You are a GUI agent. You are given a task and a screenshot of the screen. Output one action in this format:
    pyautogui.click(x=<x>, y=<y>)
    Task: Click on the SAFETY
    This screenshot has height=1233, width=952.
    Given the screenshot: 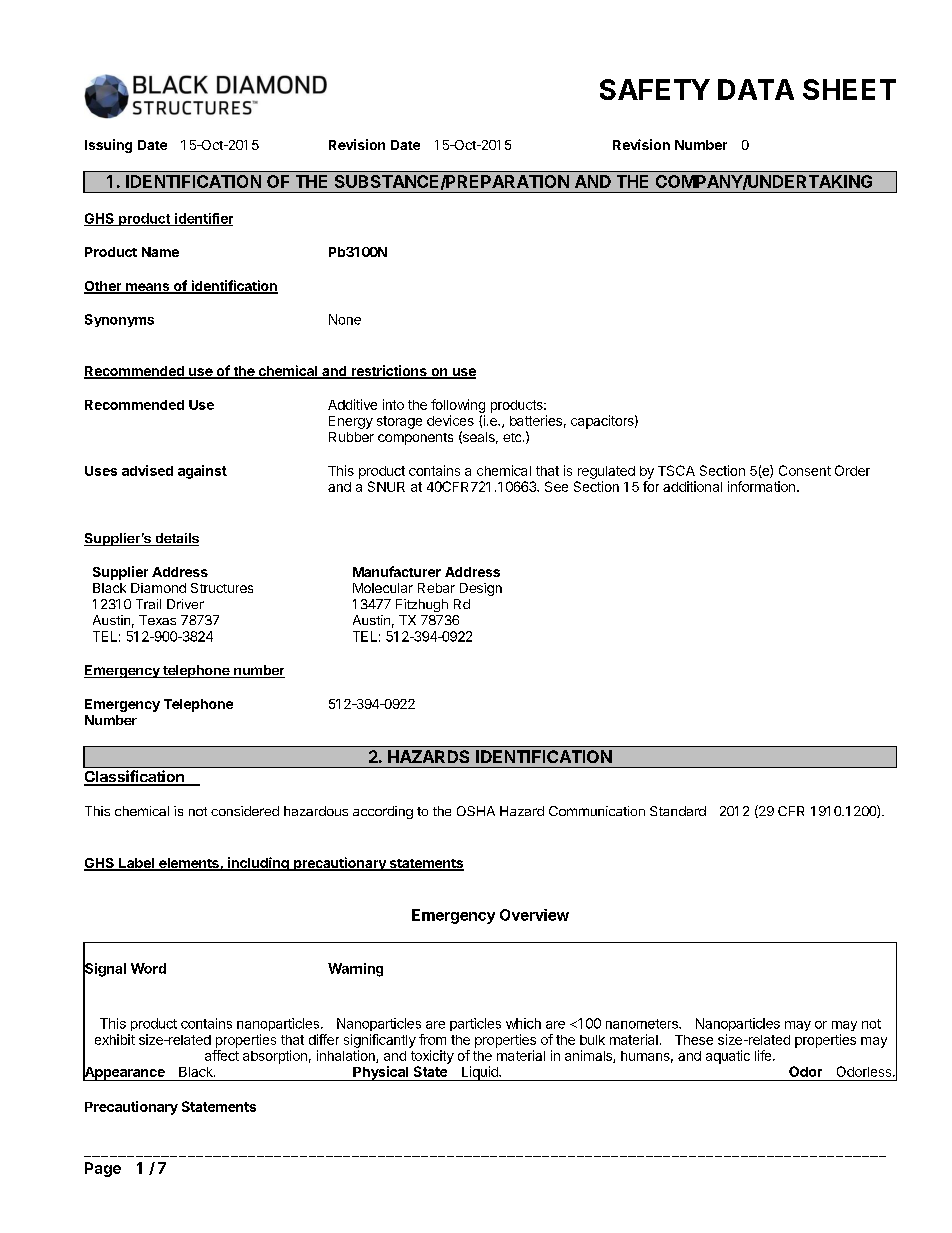 What is the action you would take?
    pyautogui.click(x=655, y=89)
